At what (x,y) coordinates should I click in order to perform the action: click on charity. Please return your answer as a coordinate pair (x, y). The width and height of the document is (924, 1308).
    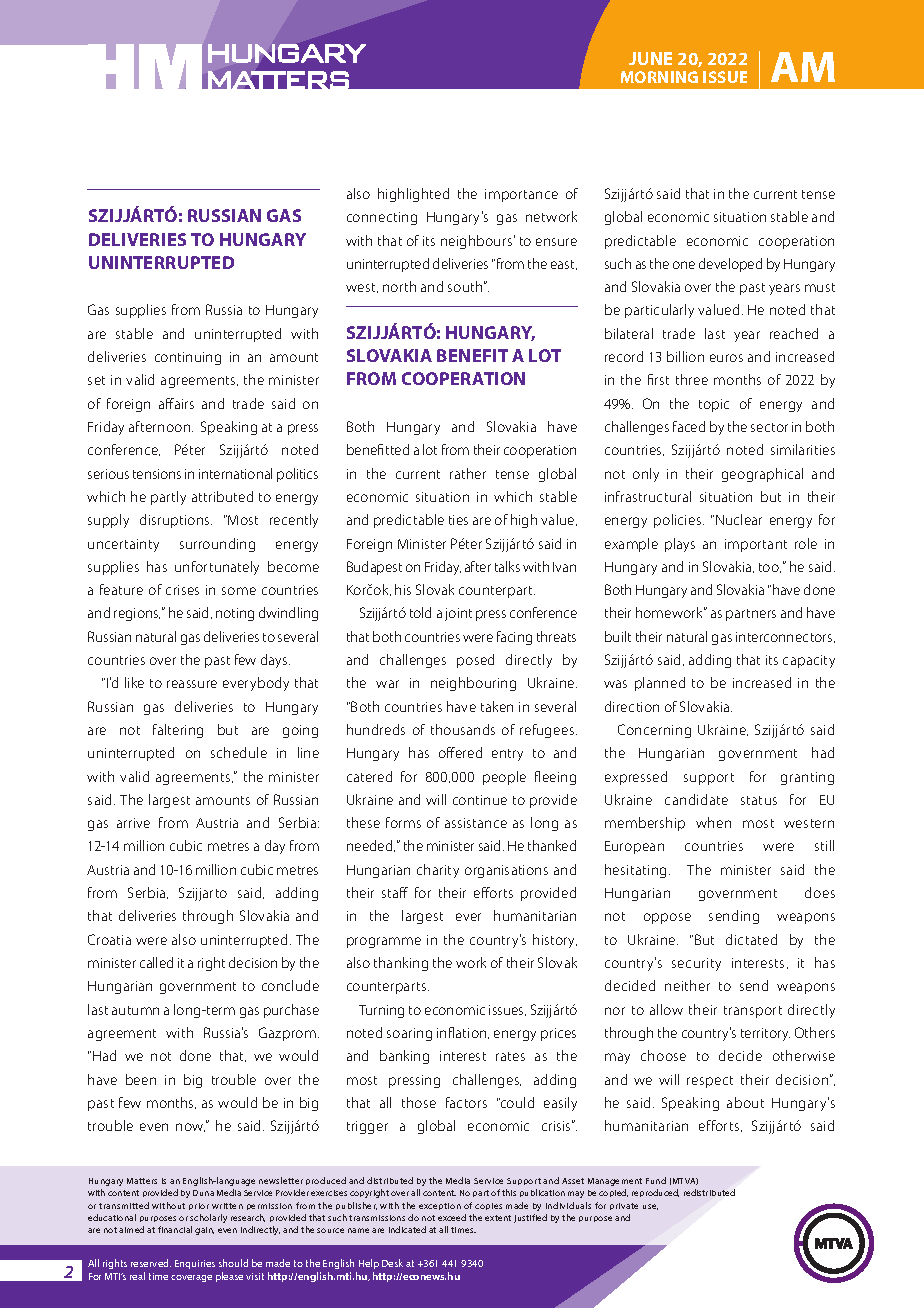
    Looking at the image, I should click on (438, 871).
